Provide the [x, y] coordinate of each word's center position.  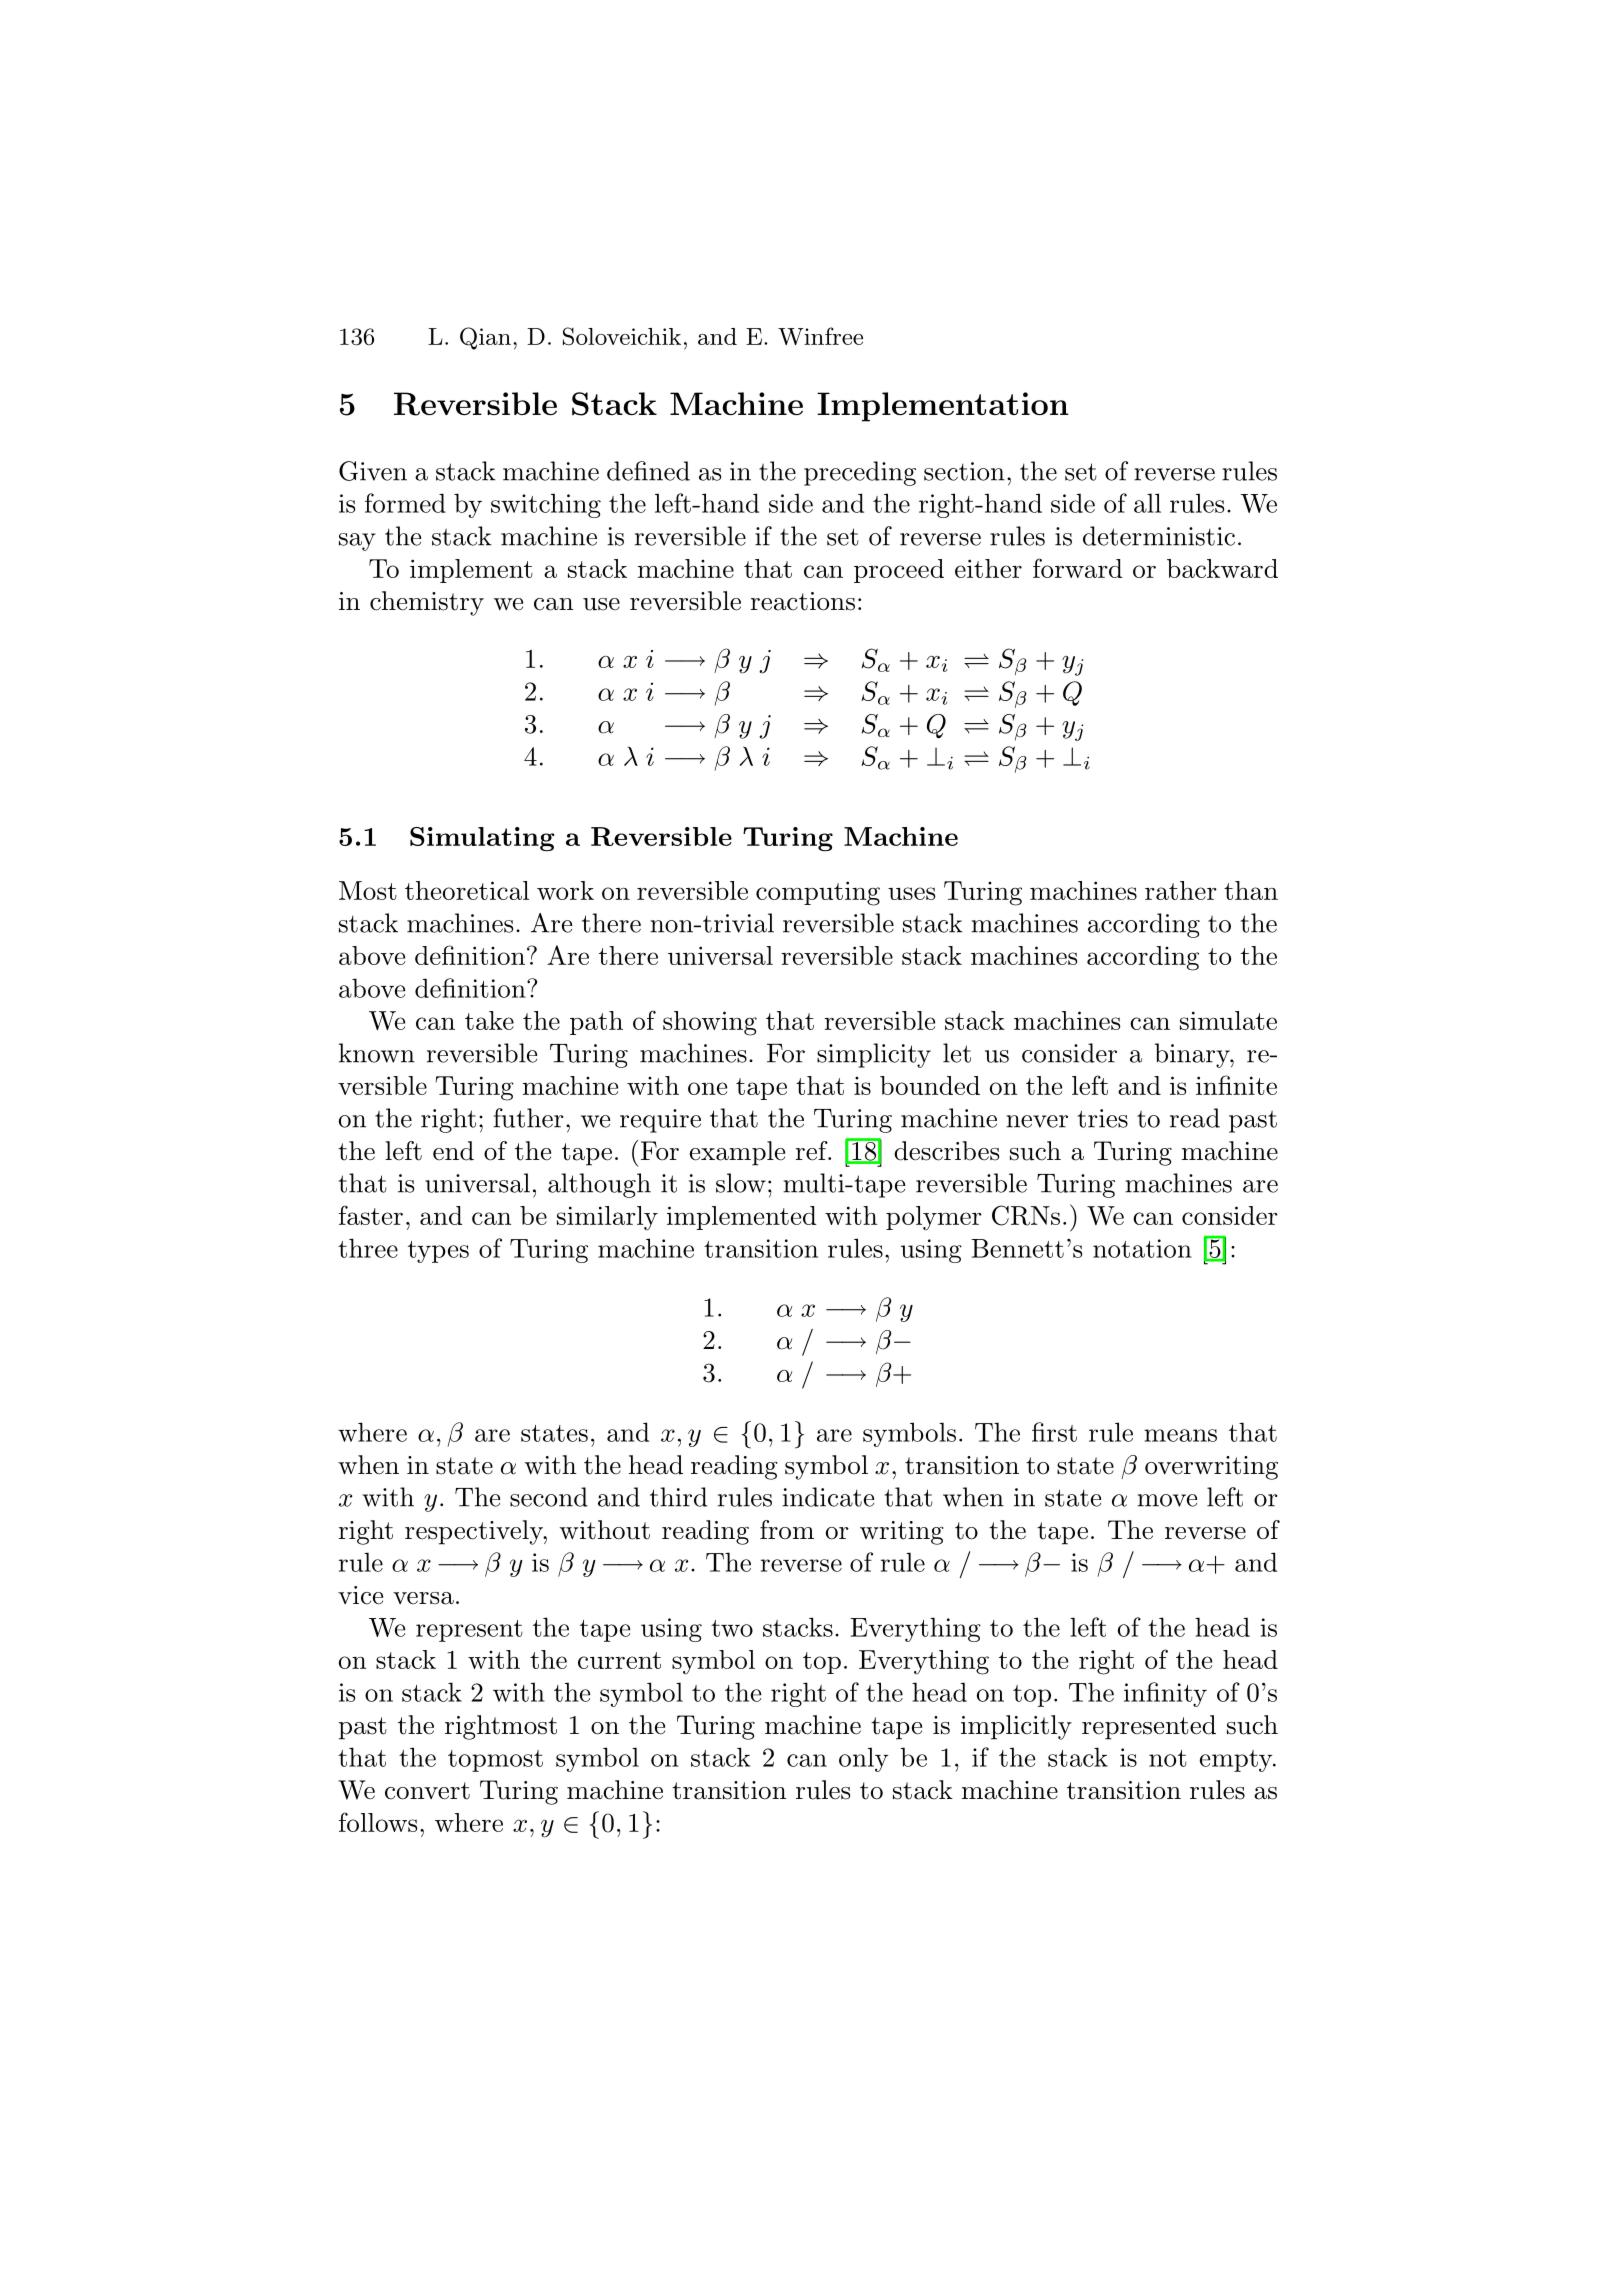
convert [427, 1791]
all [1147, 503]
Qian [485, 338]
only [863, 1759]
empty [1237, 1761]
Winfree [820, 336]
